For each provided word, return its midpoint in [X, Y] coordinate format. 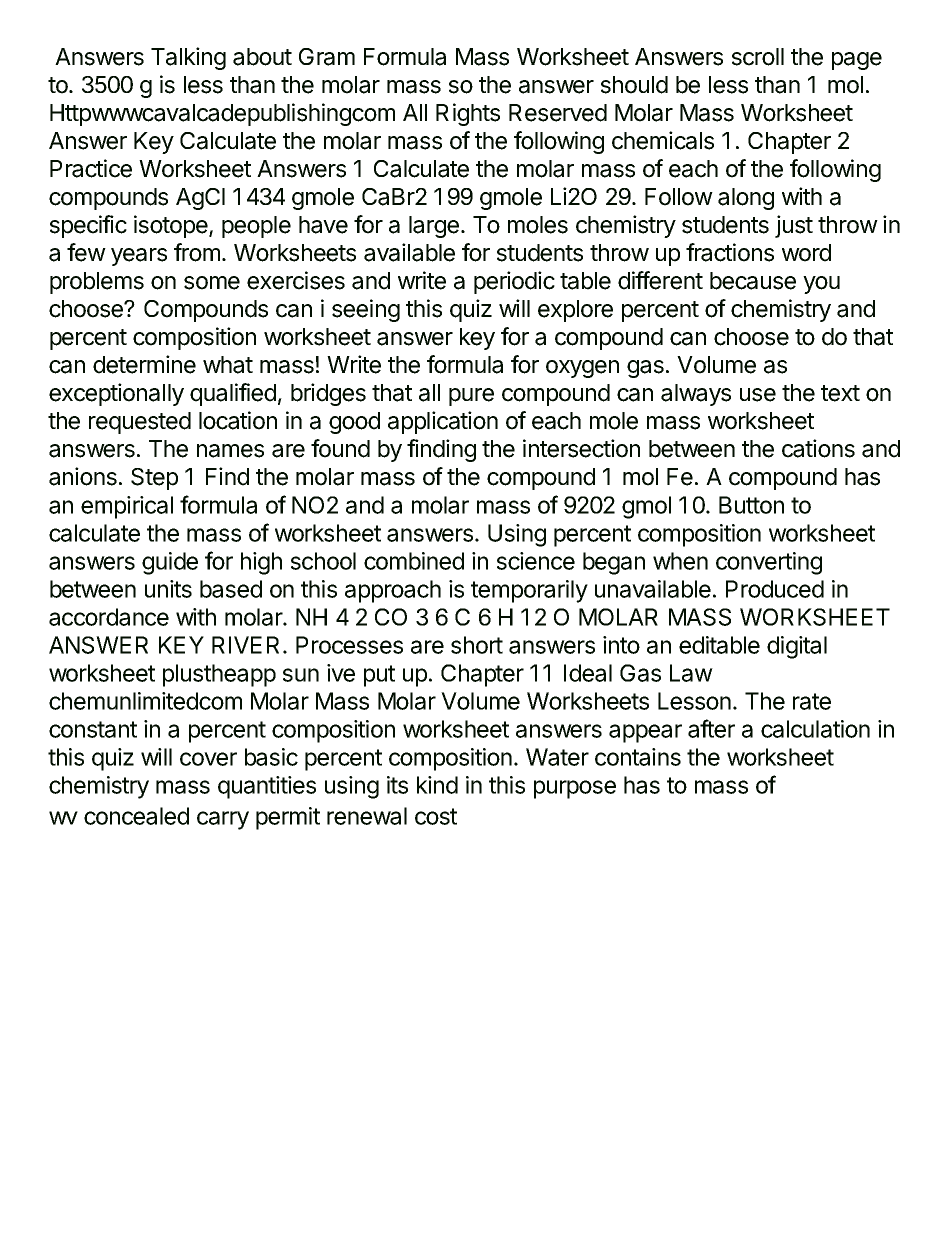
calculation [815, 729]
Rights [468, 114]
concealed [136, 816]
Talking [188, 58]
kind [437, 785]
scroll [758, 57]
